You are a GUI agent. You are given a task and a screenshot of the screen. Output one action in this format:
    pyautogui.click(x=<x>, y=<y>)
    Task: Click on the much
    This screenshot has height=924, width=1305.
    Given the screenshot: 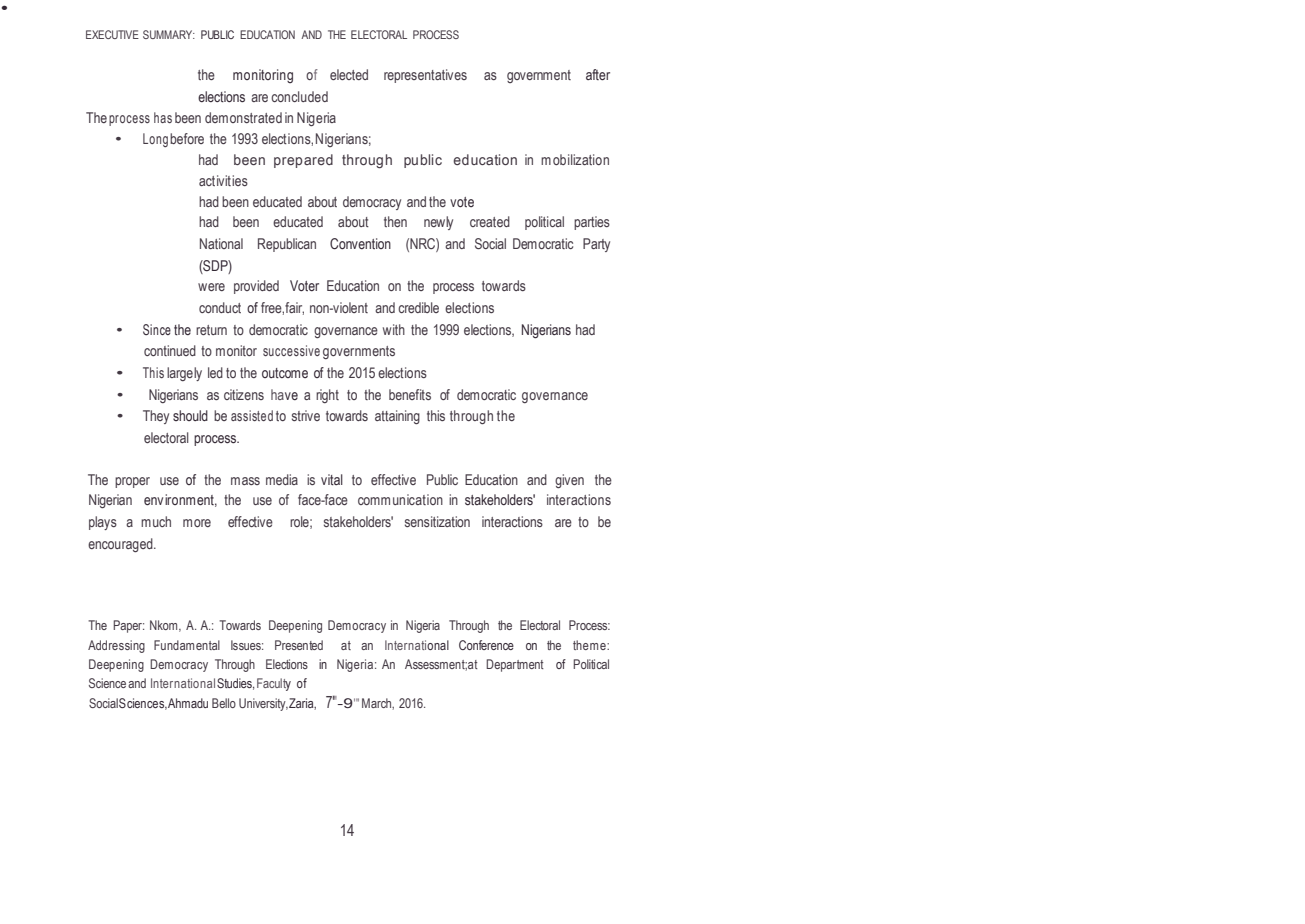 What is the action you would take?
    pyautogui.click(x=156, y=521)
